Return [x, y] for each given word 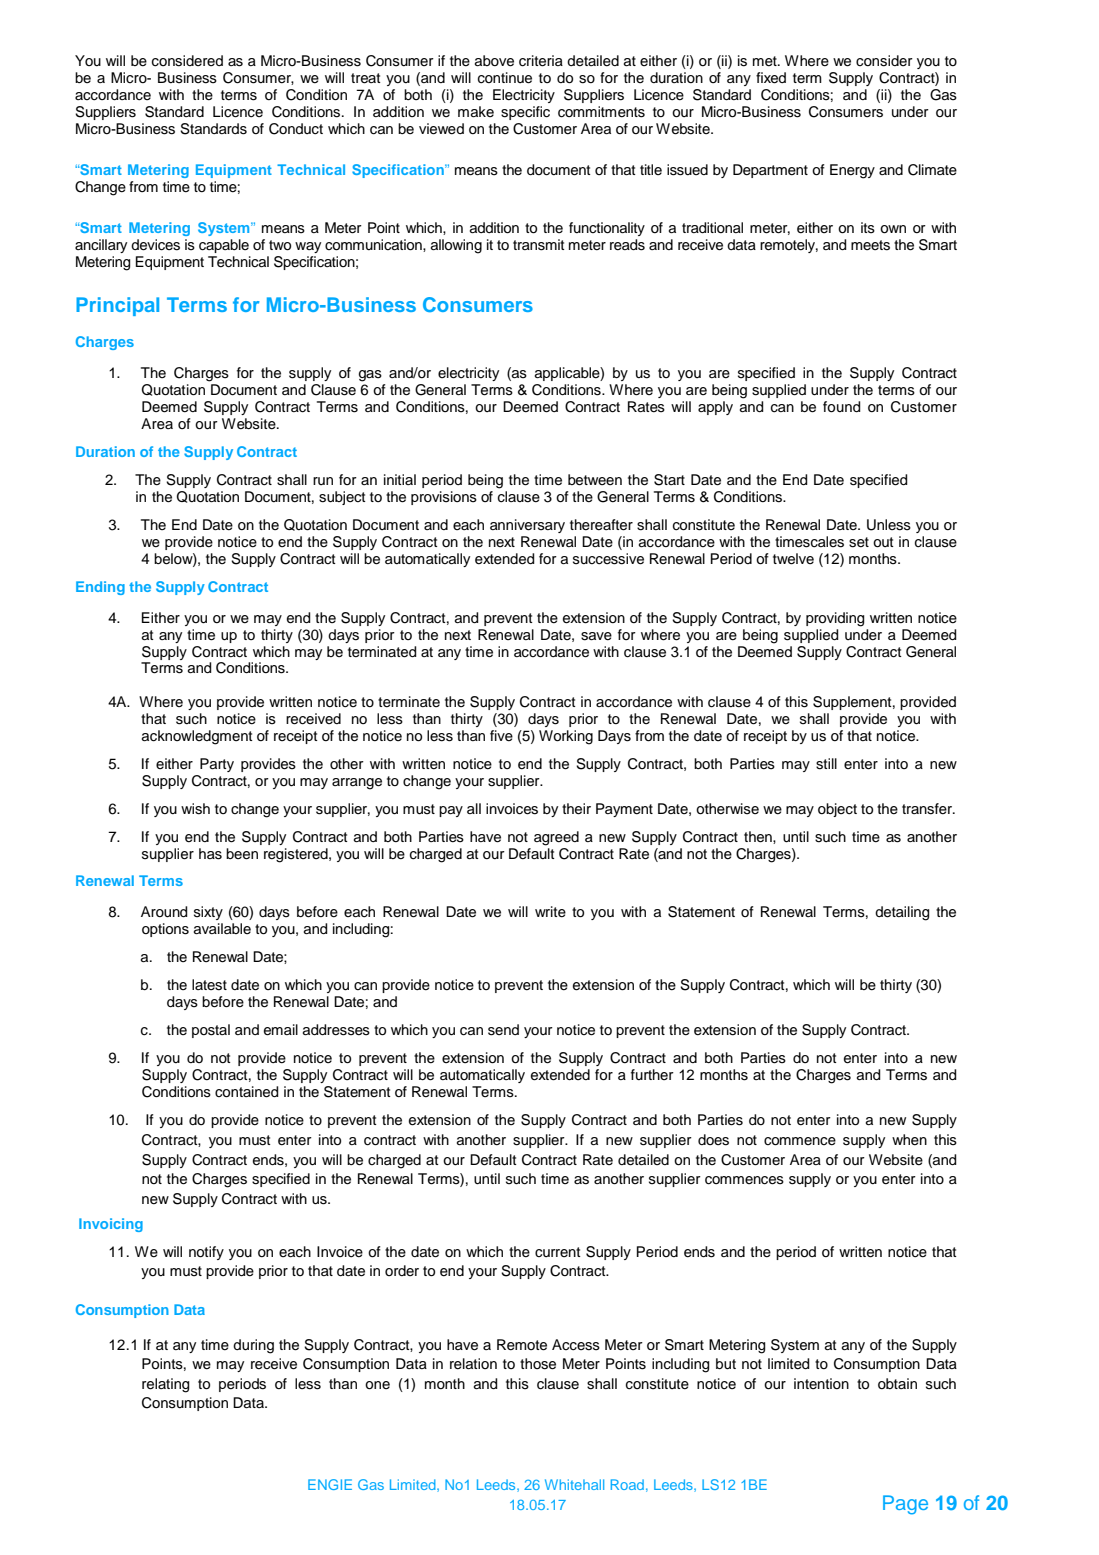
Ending [100, 588]
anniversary [527, 526]
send [503, 1030]
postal [211, 1031]
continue [505, 78]
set [859, 542]
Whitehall [574, 1484]
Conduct [296, 129]
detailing [902, 913]
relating [166, 1385]
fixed [771, 78]
